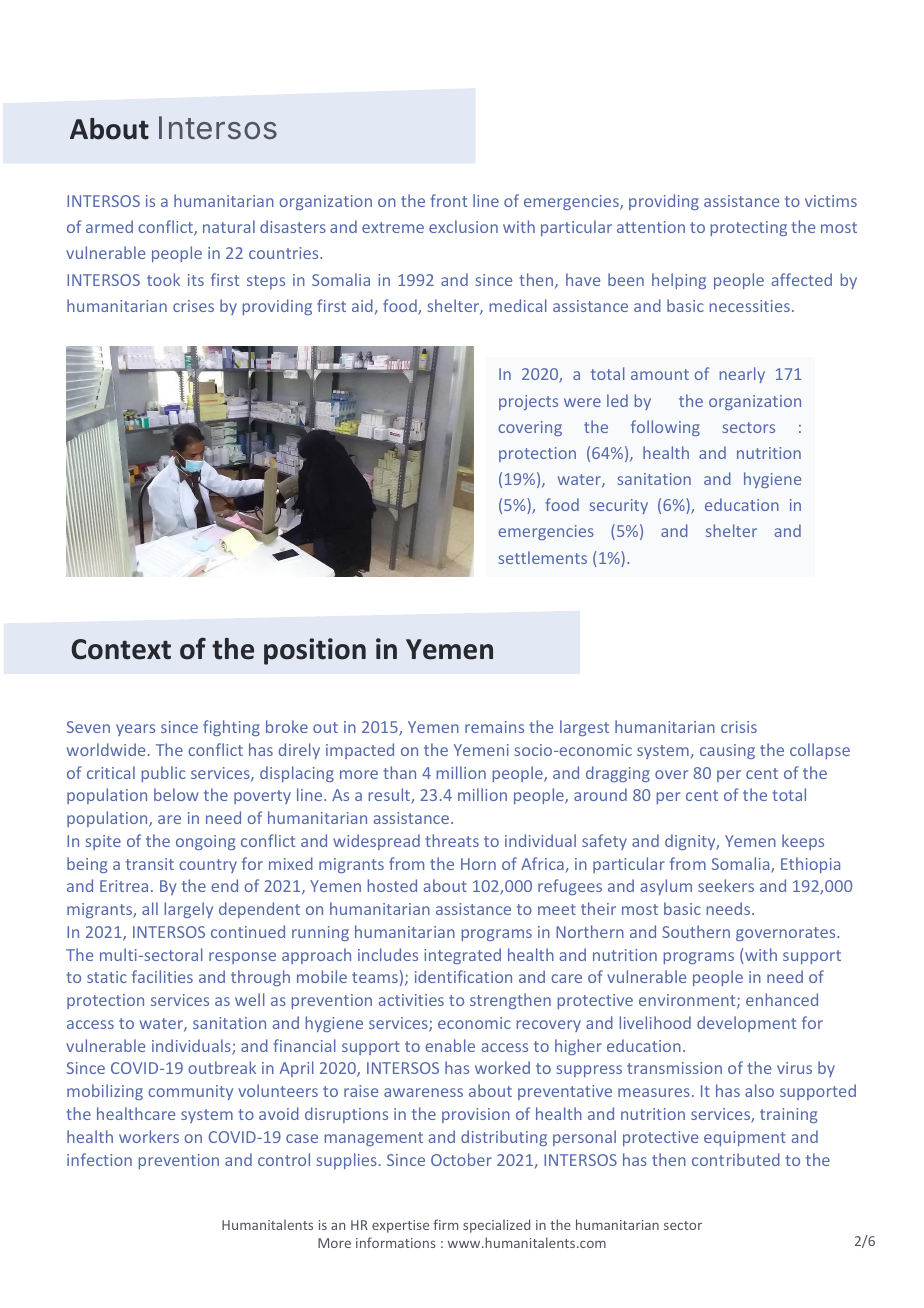  I want to click on years, so click(135, 730).
